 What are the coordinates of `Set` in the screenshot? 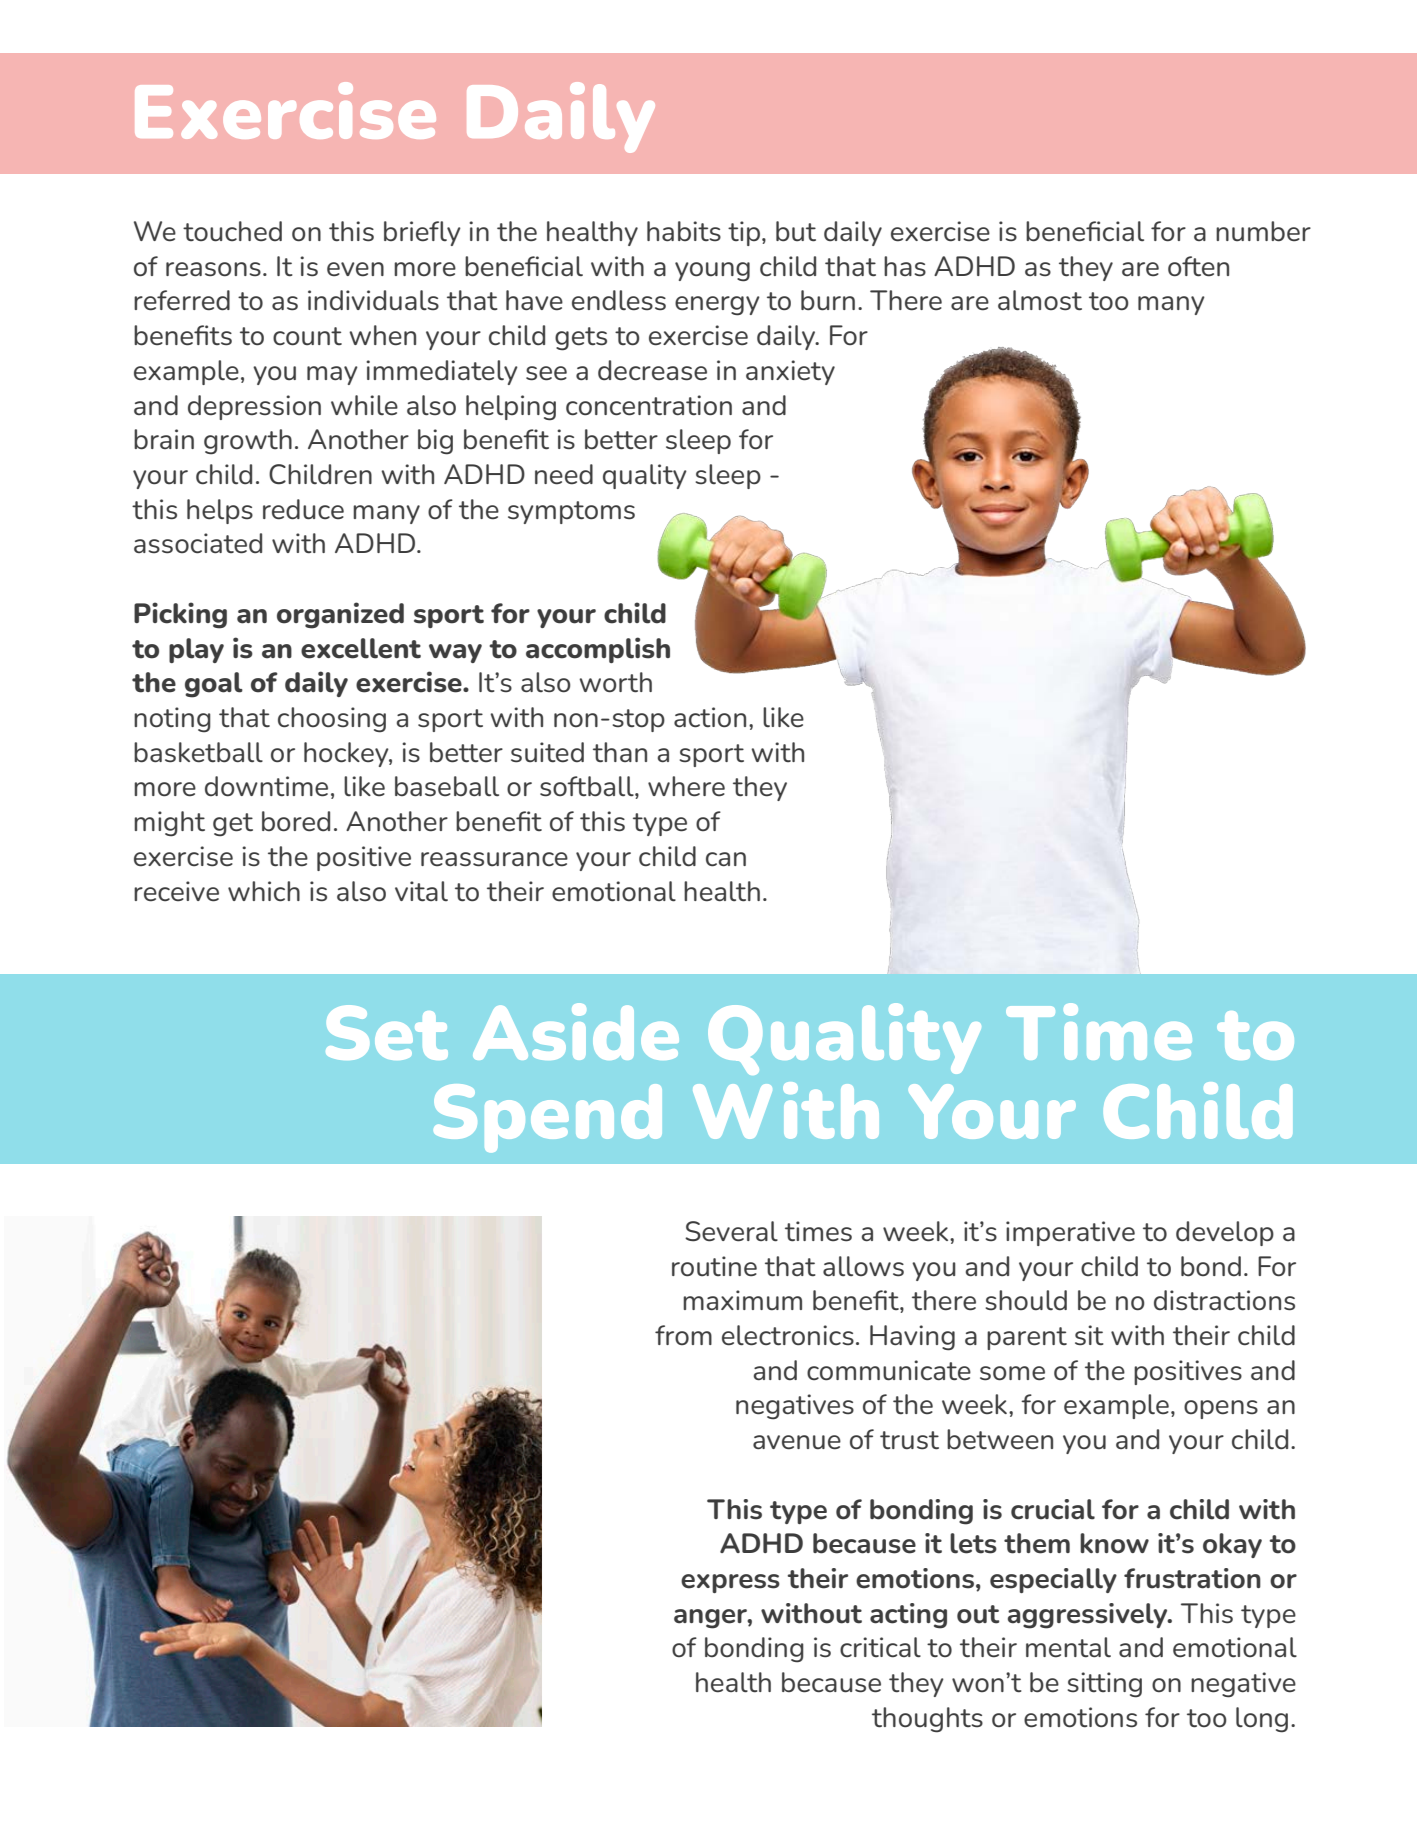 It's located at (387, 1032).
